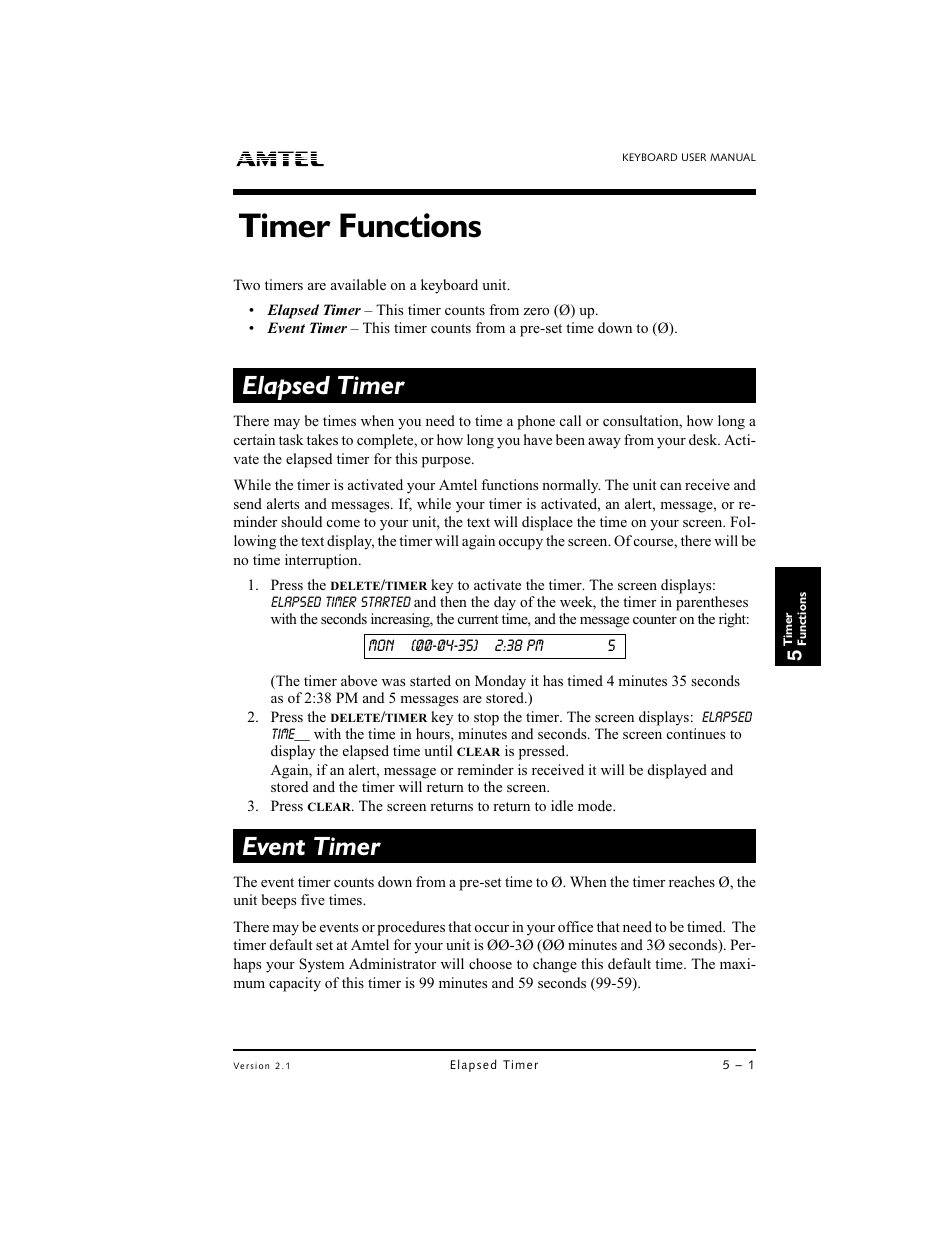 This image has width=952, height=1233. I want to click on desk, so click(704, 439).
